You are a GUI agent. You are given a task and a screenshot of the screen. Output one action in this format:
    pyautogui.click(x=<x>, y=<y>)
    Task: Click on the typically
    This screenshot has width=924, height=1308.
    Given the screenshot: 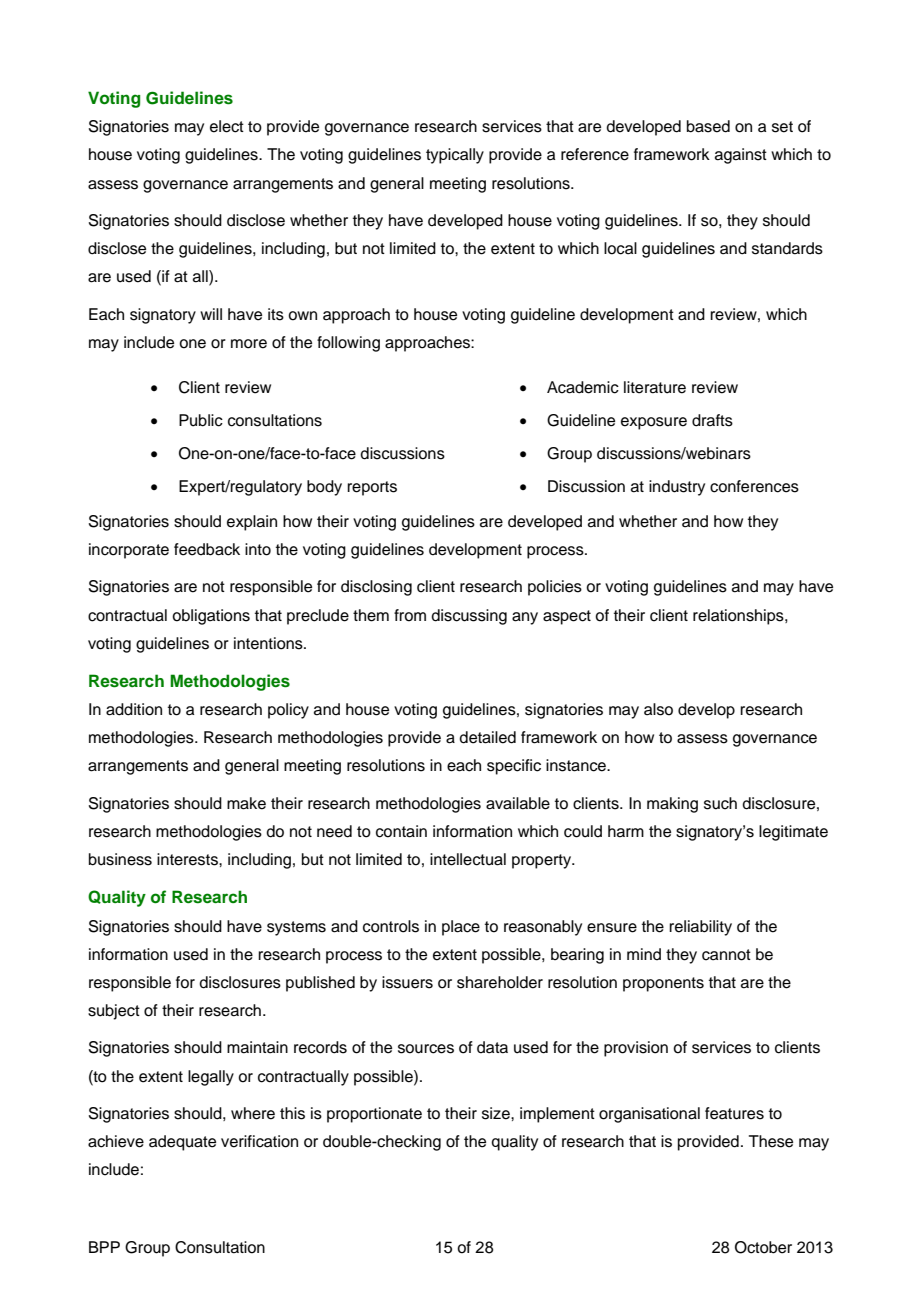 What is the action you would take?
    pyautogui.click(x=455, y=156)
